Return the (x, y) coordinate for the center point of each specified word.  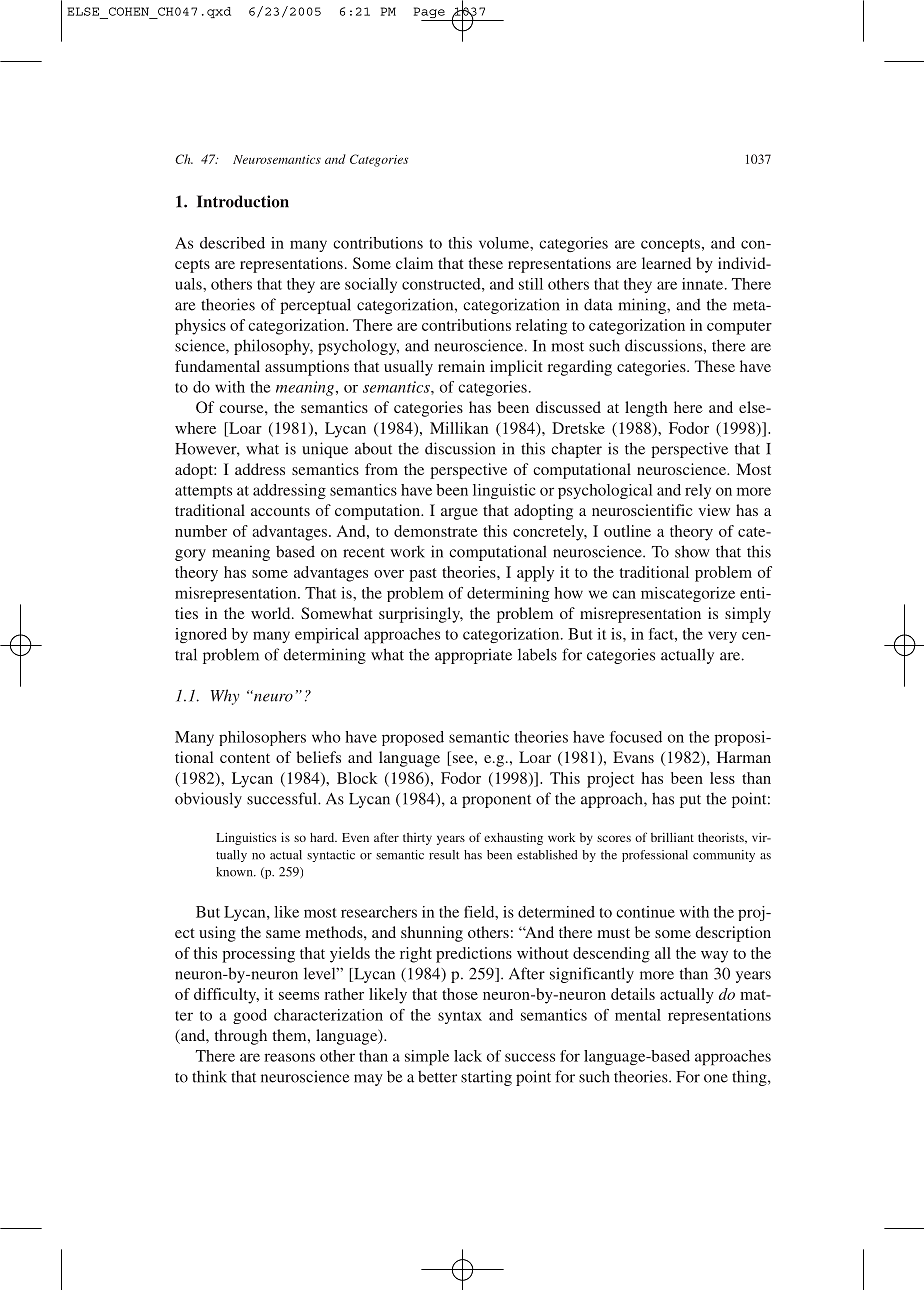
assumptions (307, 368)
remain (461, 366)
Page (430, 14)
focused (636, 737)
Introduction (243, 201)
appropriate (473, 656)
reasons (289, 1057)
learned (666, 263)
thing (750, 1078)
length (646, 409)
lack (468, 1056)
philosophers (262, 738)
